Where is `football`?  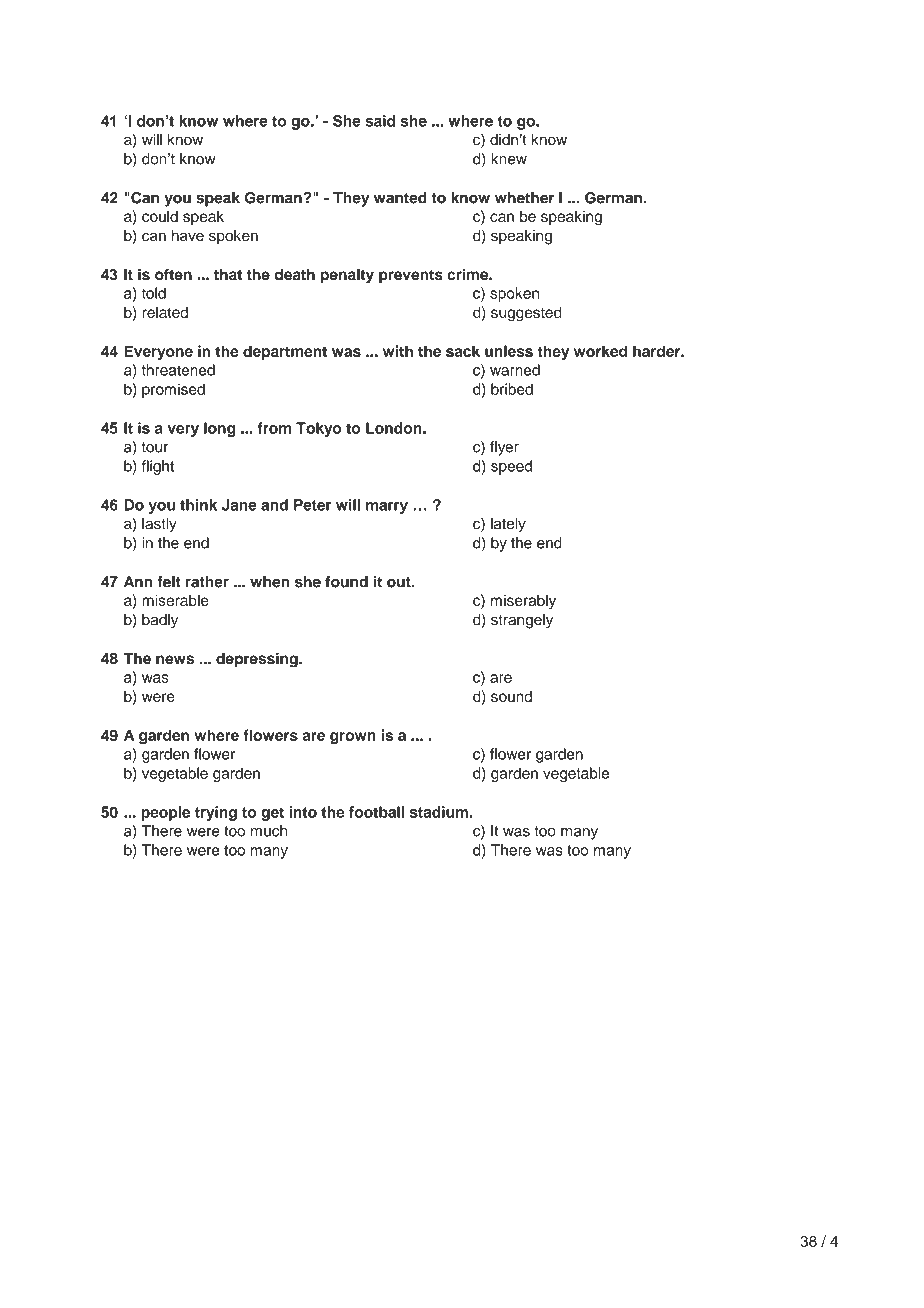 football is located at coordinates (376, 812).
